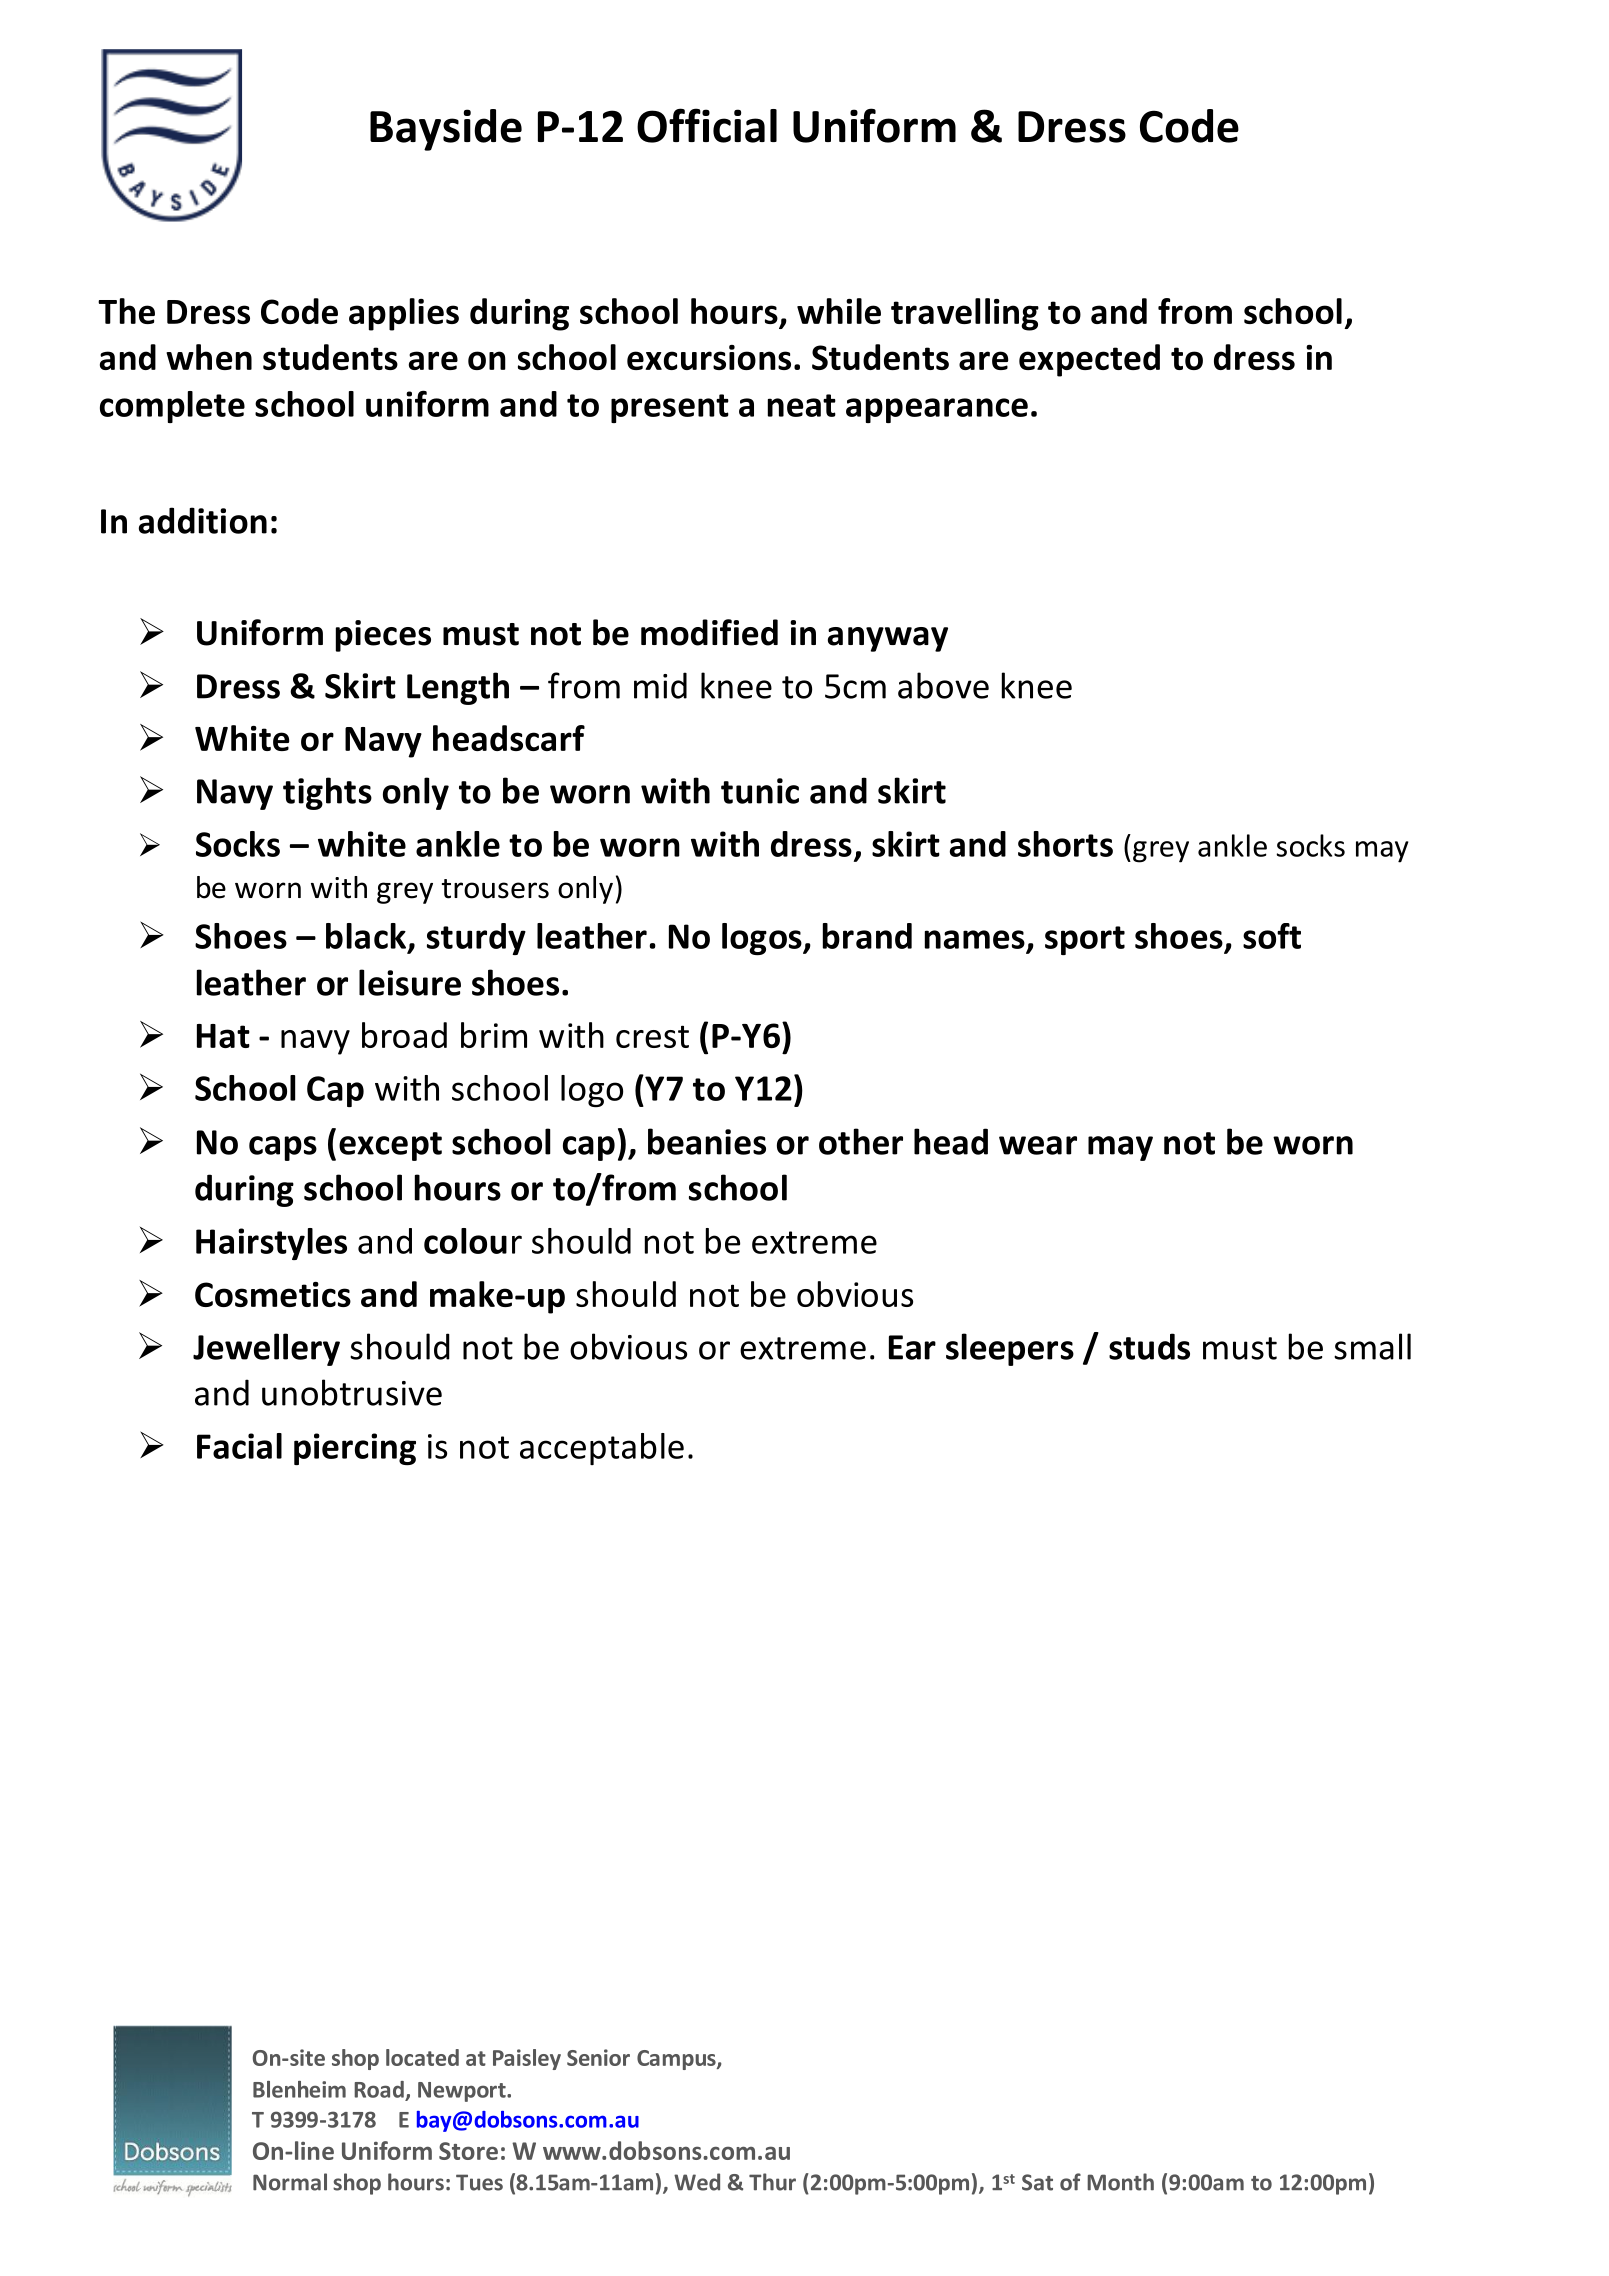  I want to click on other, so click(861, 1141).
